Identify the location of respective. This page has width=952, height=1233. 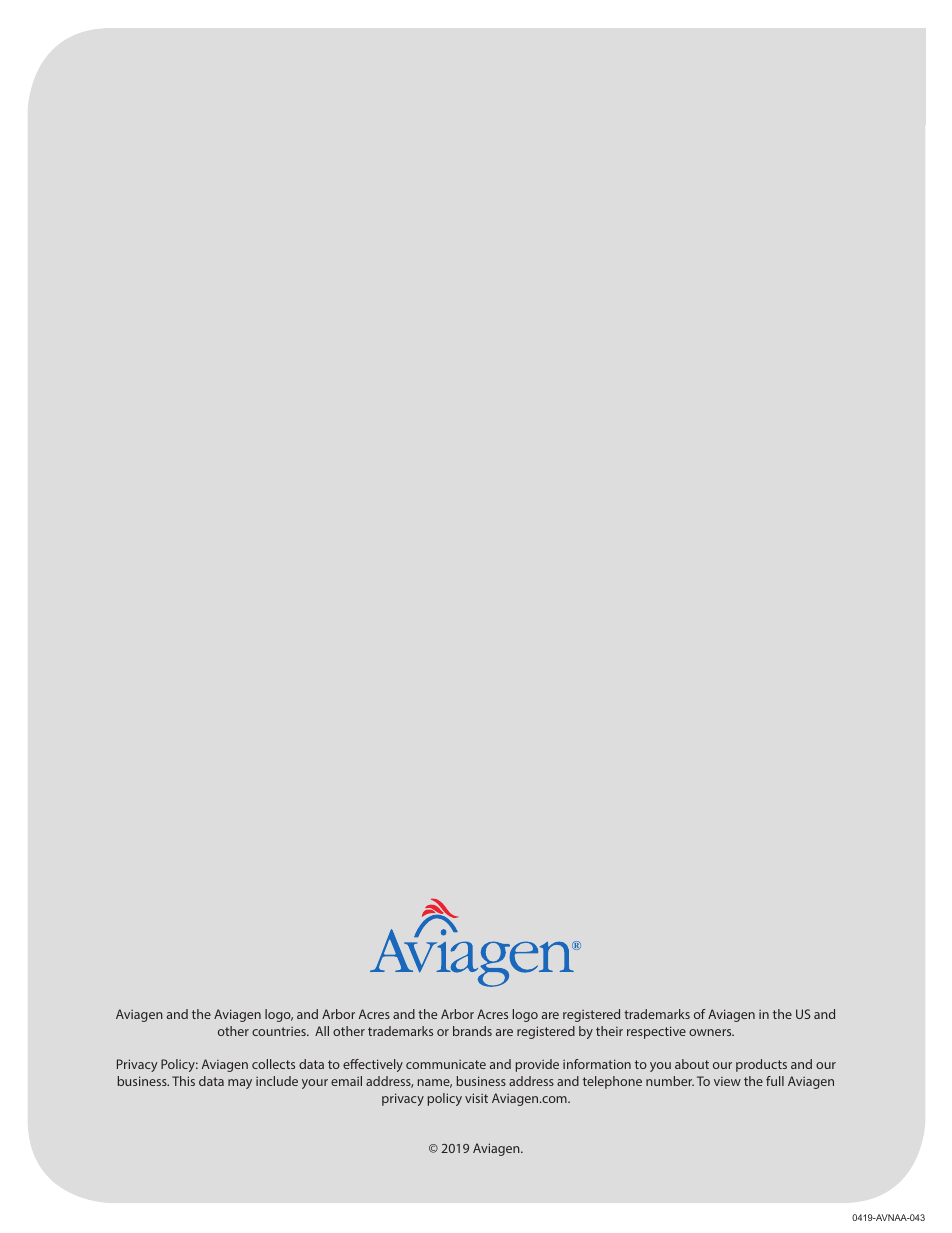
(656, 1032).
